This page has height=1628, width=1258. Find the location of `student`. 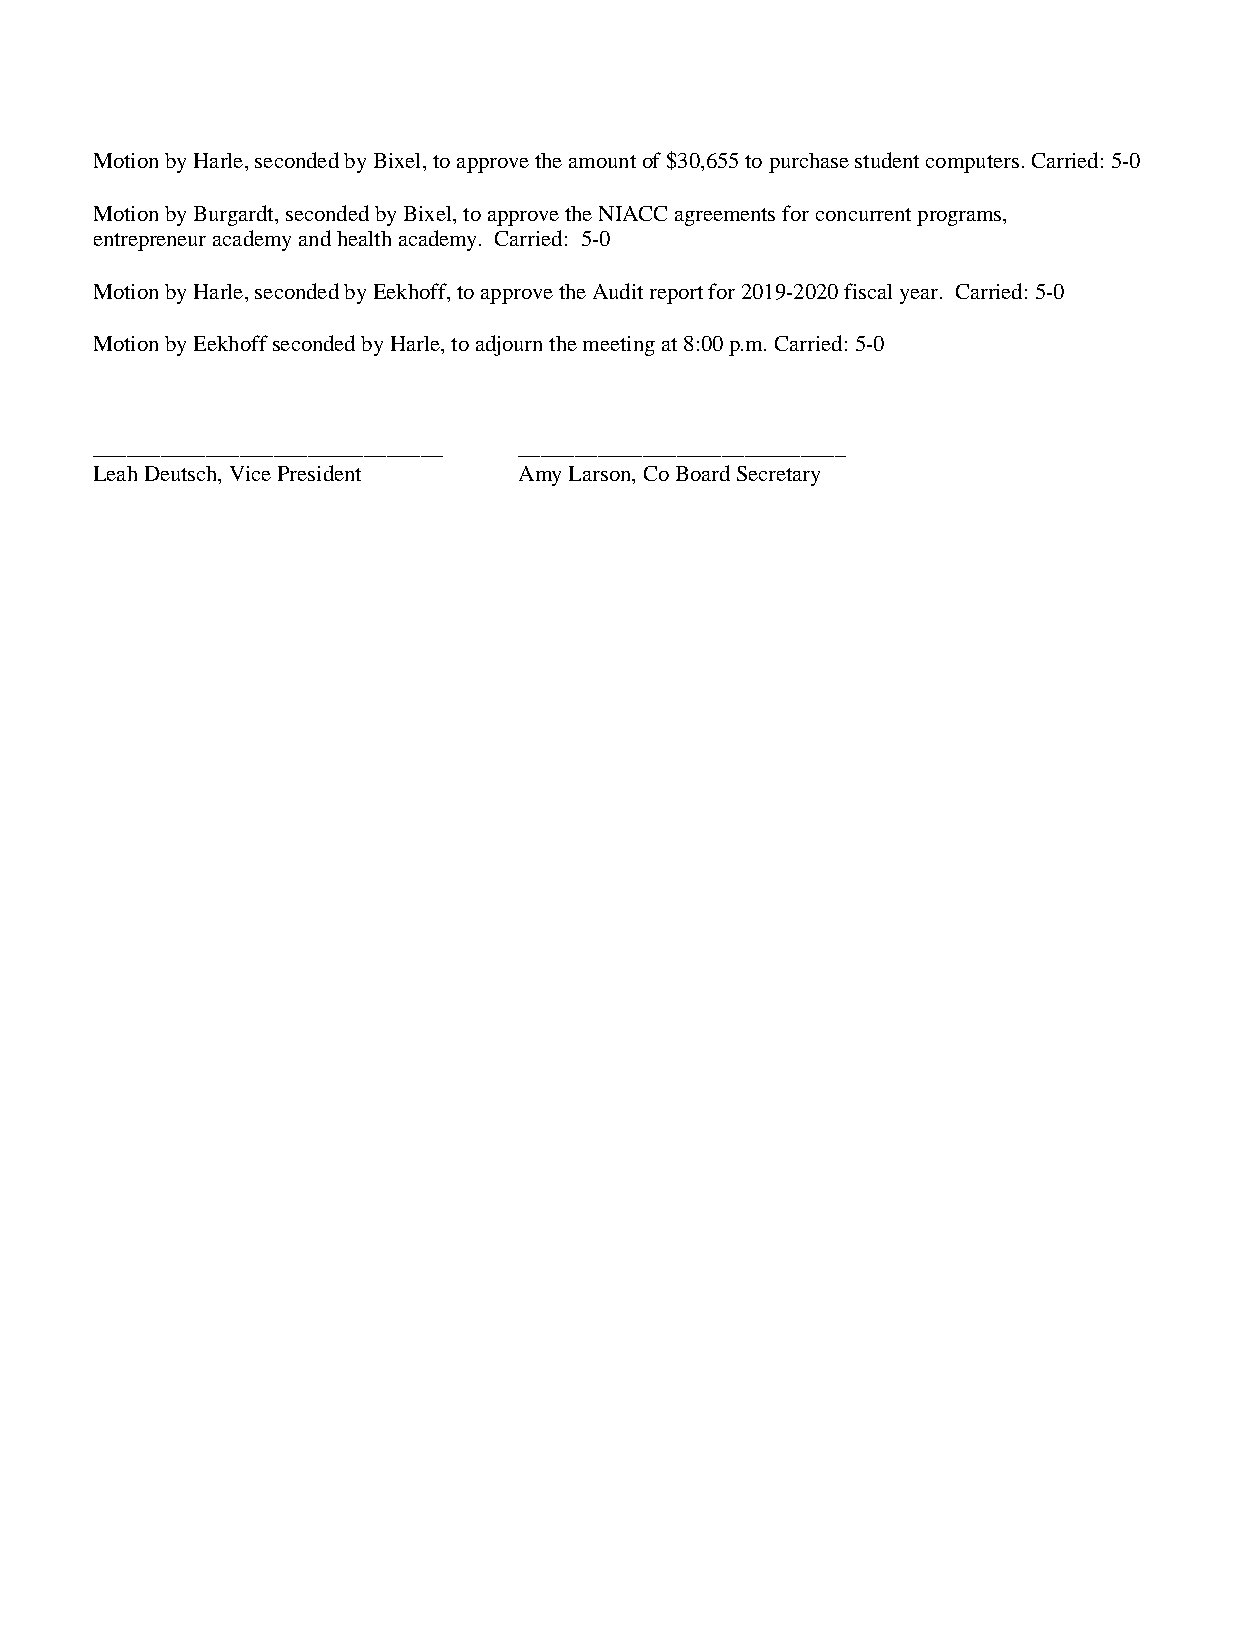

student is located at coordinates (887, 160).
